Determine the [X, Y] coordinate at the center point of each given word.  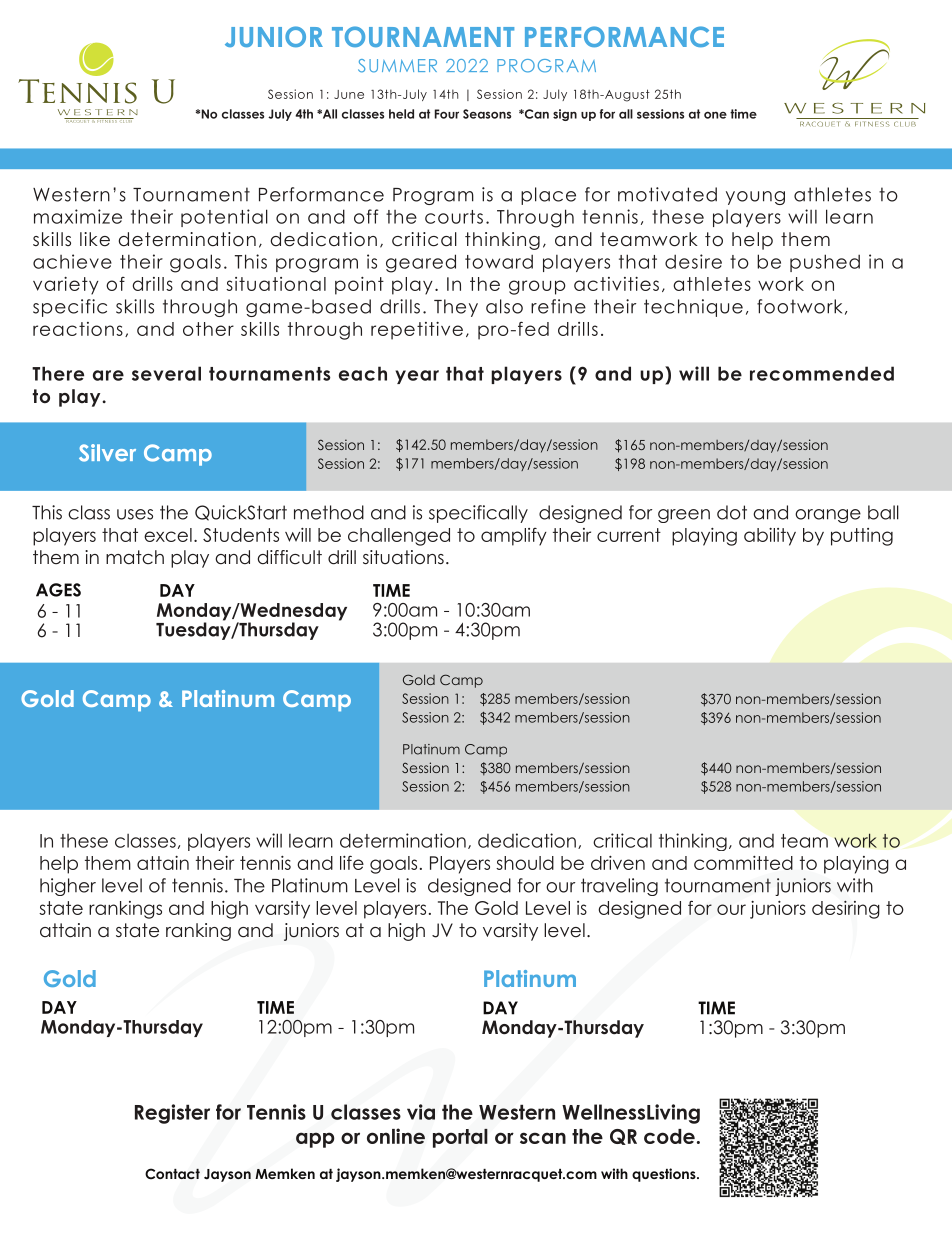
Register [172, 1114]
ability [770, 537]
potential [224, 218]
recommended [822, 373]
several [166, 373]
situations [403, 557]
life [352, 862]
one [715, 115]
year [417, 377]
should [525, 863]
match [135, 557]
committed [743, 863]
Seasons [487, 114]
